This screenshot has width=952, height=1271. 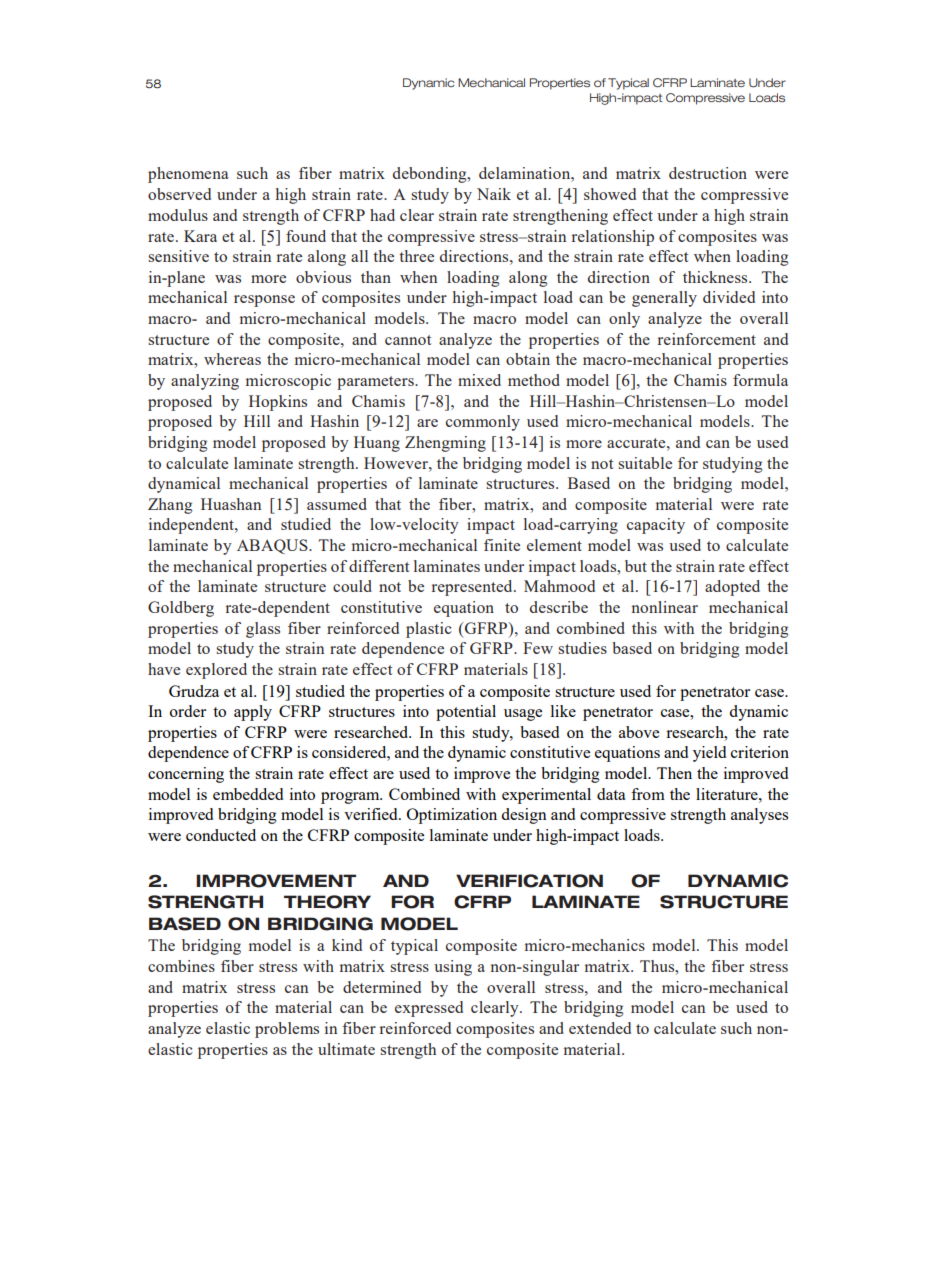 I want to click on expressed, so click(x=429, y=1009).
